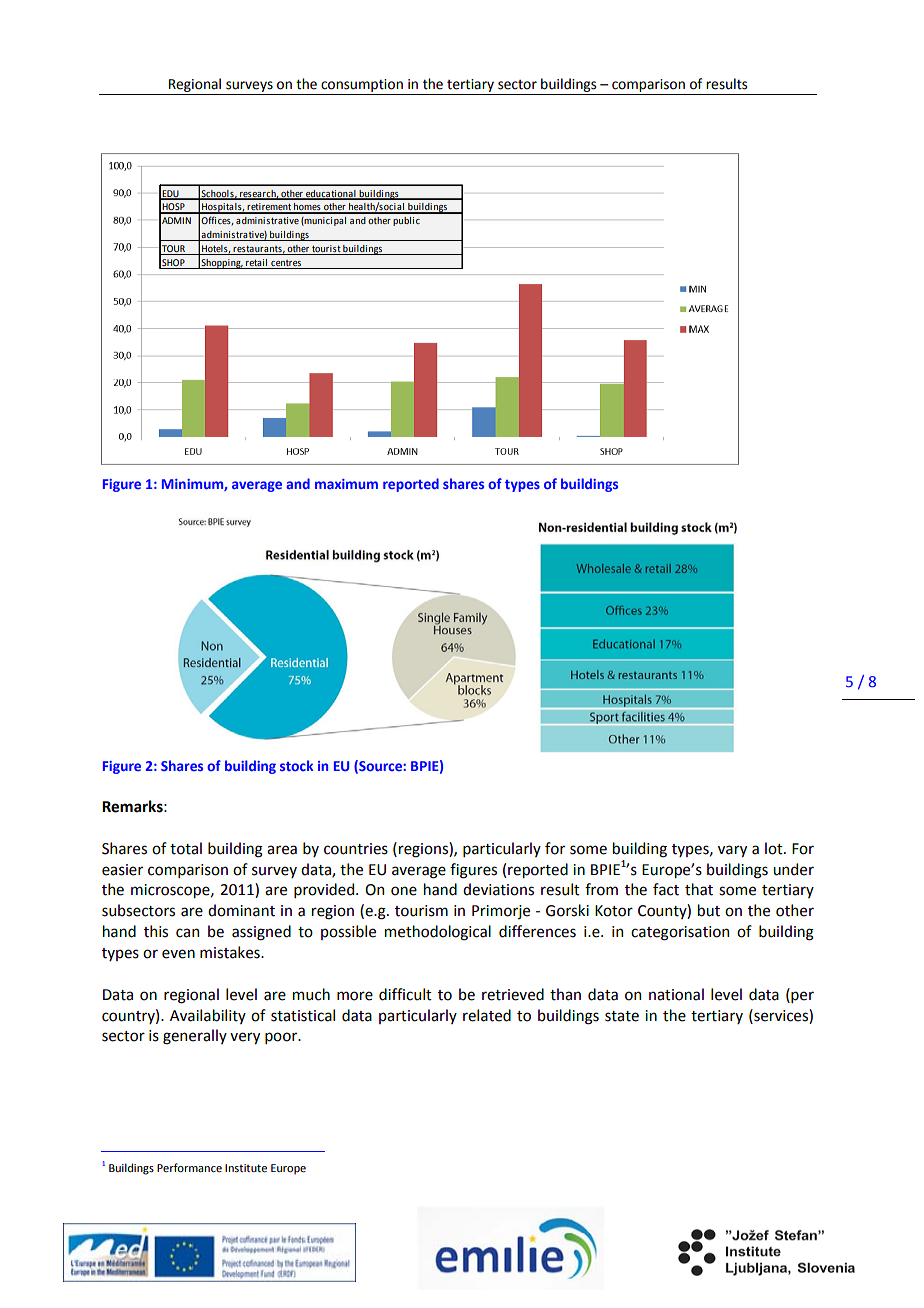  What do you see at coordinates (346, 484) in the document?
I see `maximum` at bounding box center [346, 484].
